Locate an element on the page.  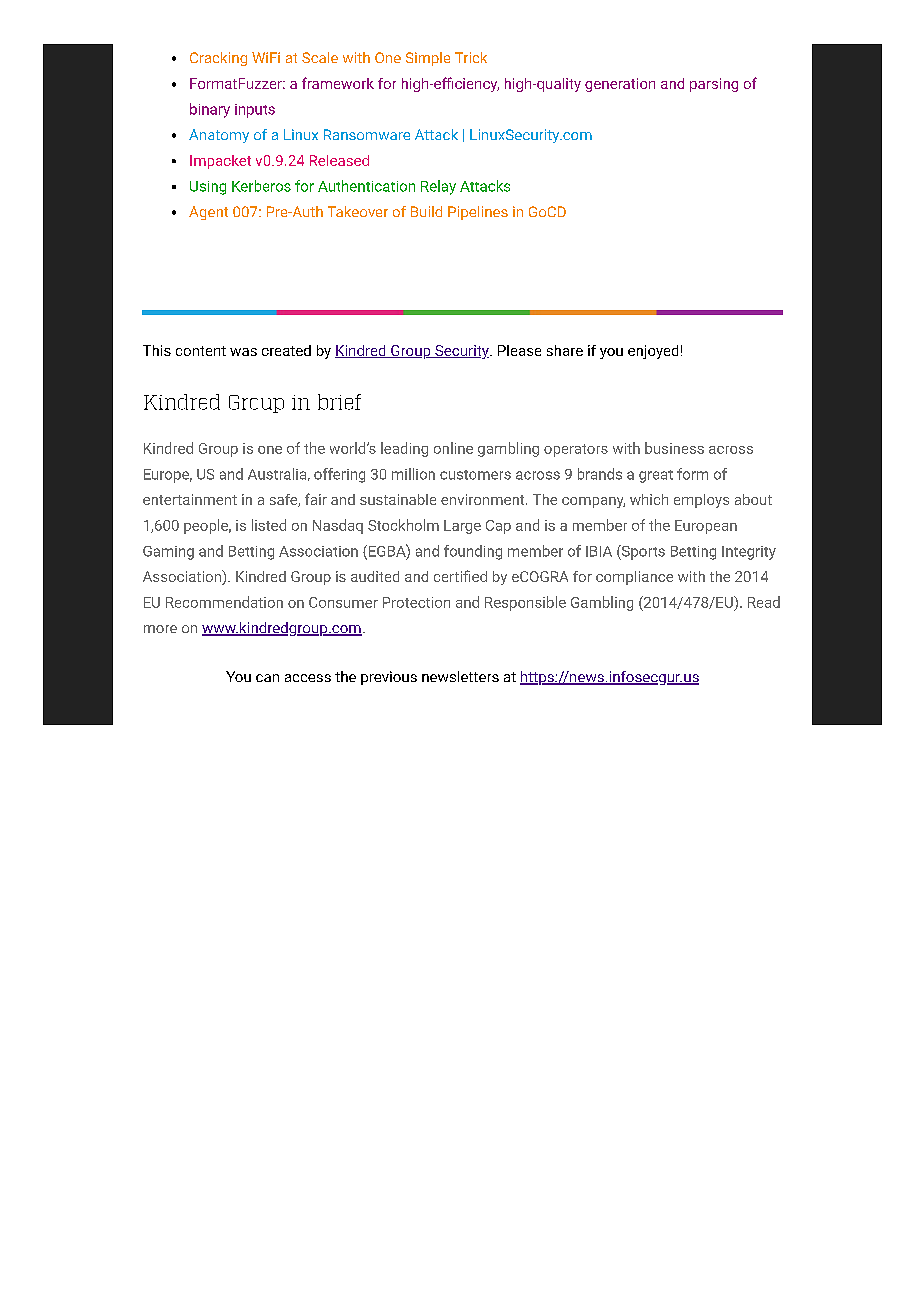
customers is located at coordinates (475, 475).
